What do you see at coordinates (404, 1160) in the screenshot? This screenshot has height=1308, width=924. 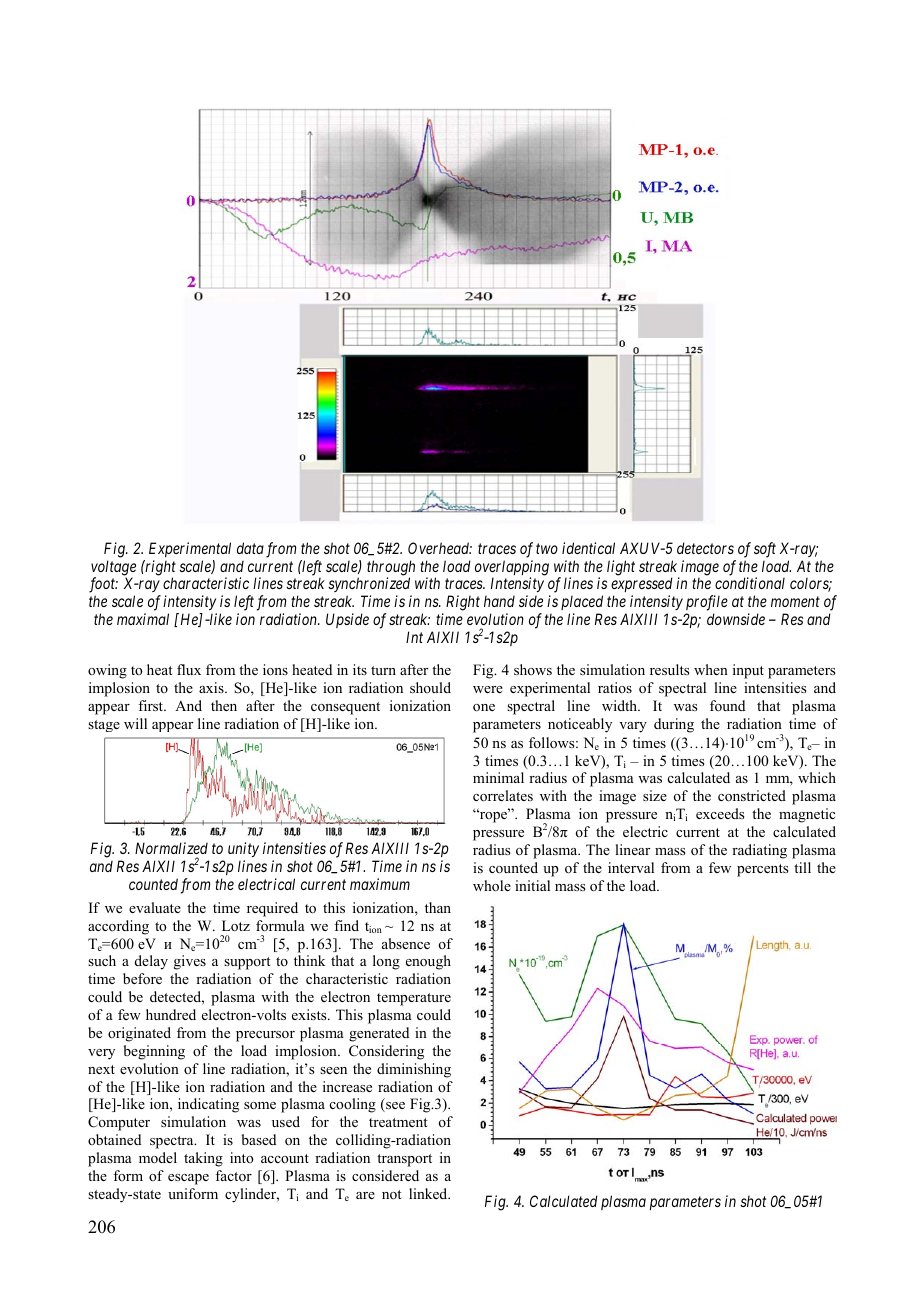 I see `transport` at bounding box center [404, 1160].
